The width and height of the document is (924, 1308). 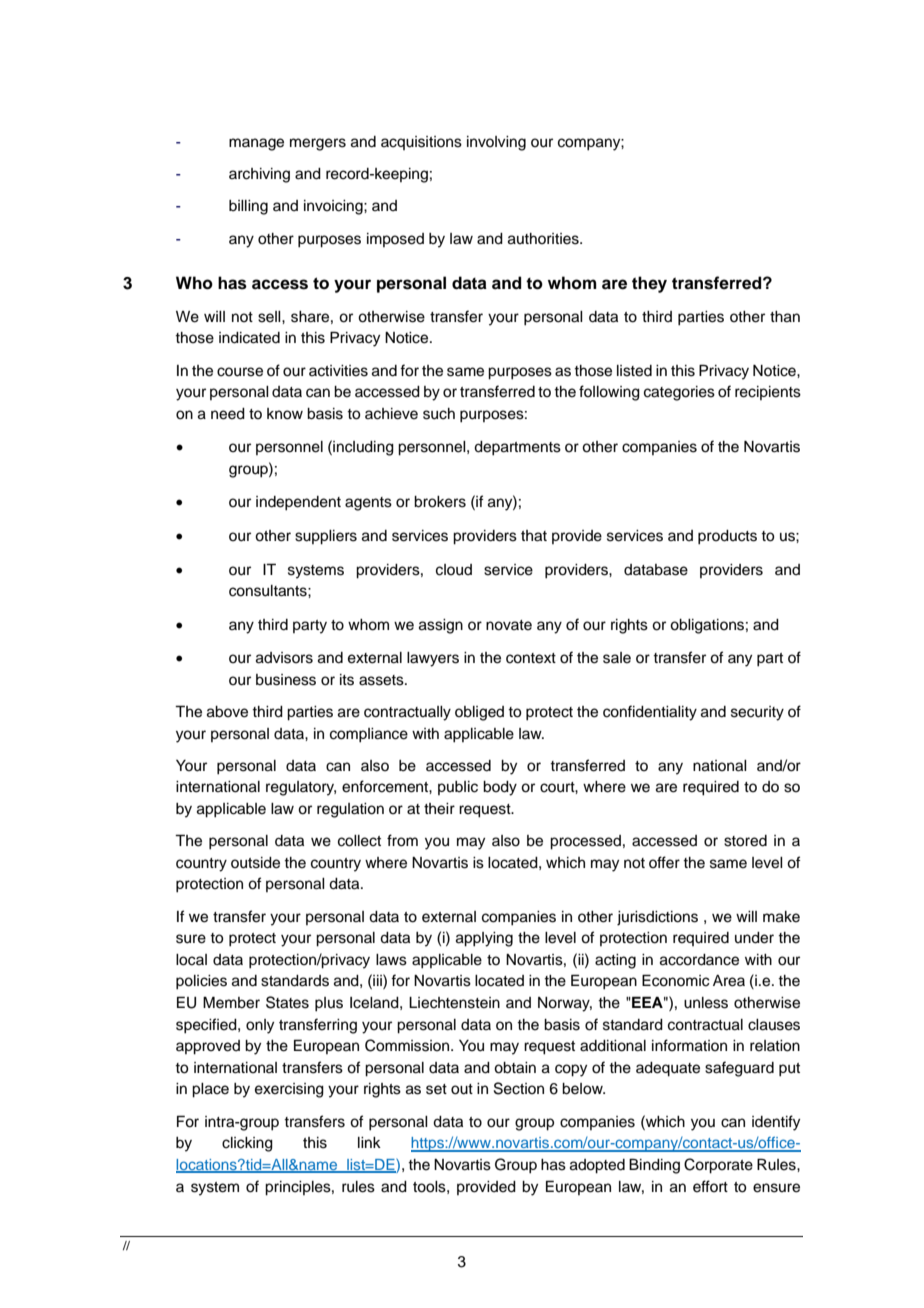 I want to click on Section, so click(x=519, y=1088).
